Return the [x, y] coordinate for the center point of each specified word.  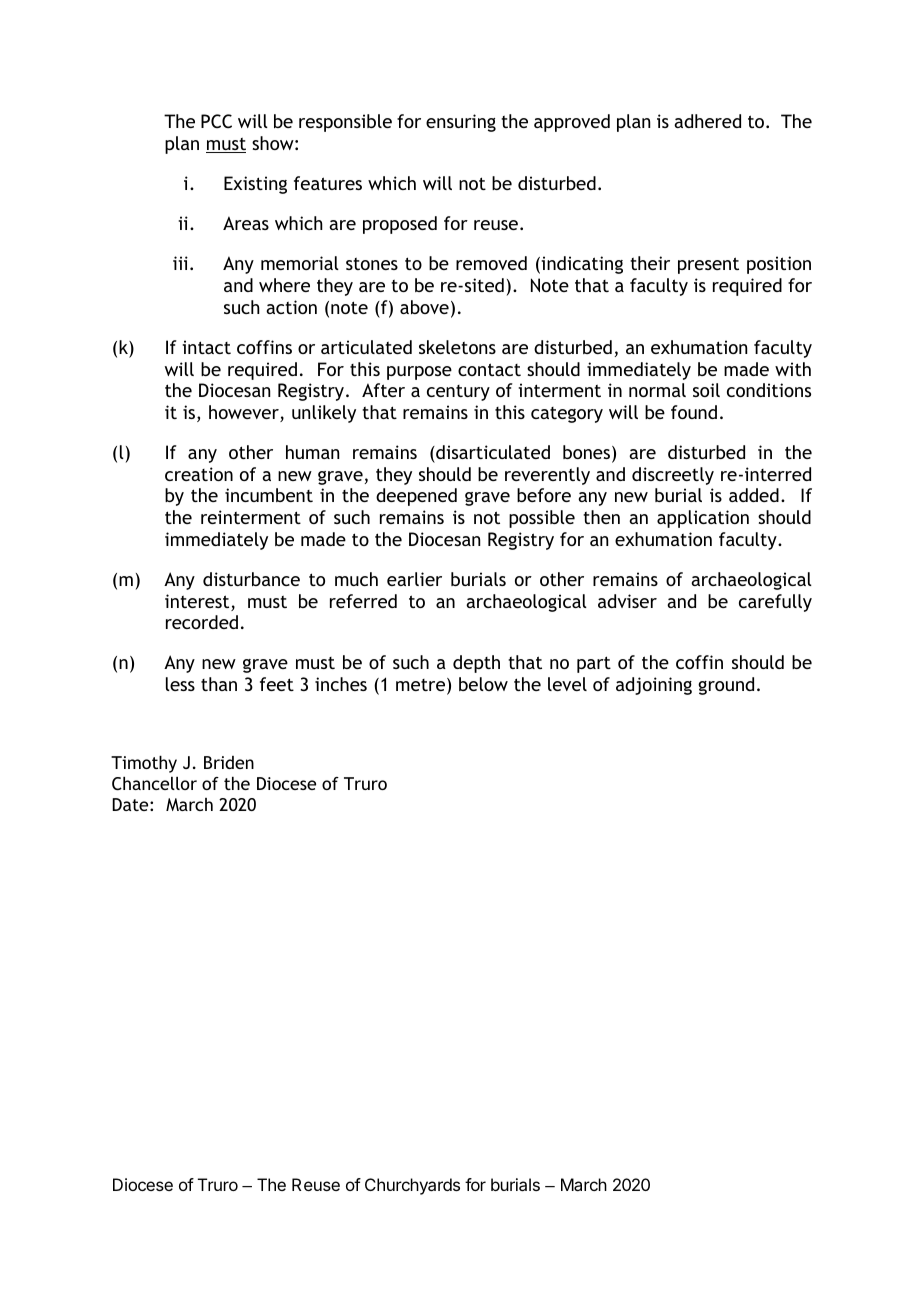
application [703, 519]
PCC [216, 121]
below [483, 684]
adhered [707, 121]
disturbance [251, 579]
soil [706, 390]
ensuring [461, 123]
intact [206, 347]
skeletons [457, 347]
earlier [414, 579]
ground [726, 686]
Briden [229, 762]
